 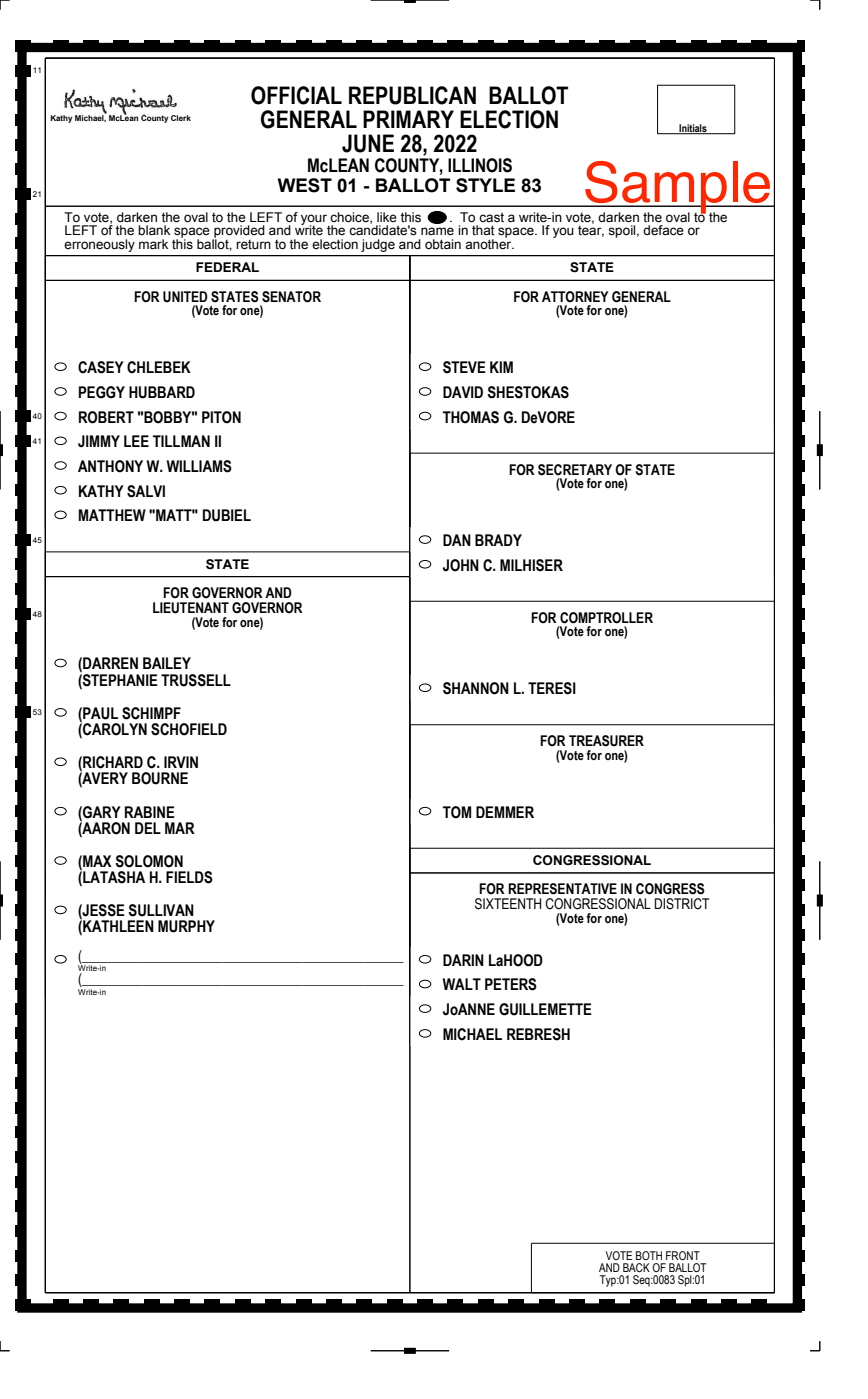 I want to click on MURPHY, so click(x=186, y=926).
